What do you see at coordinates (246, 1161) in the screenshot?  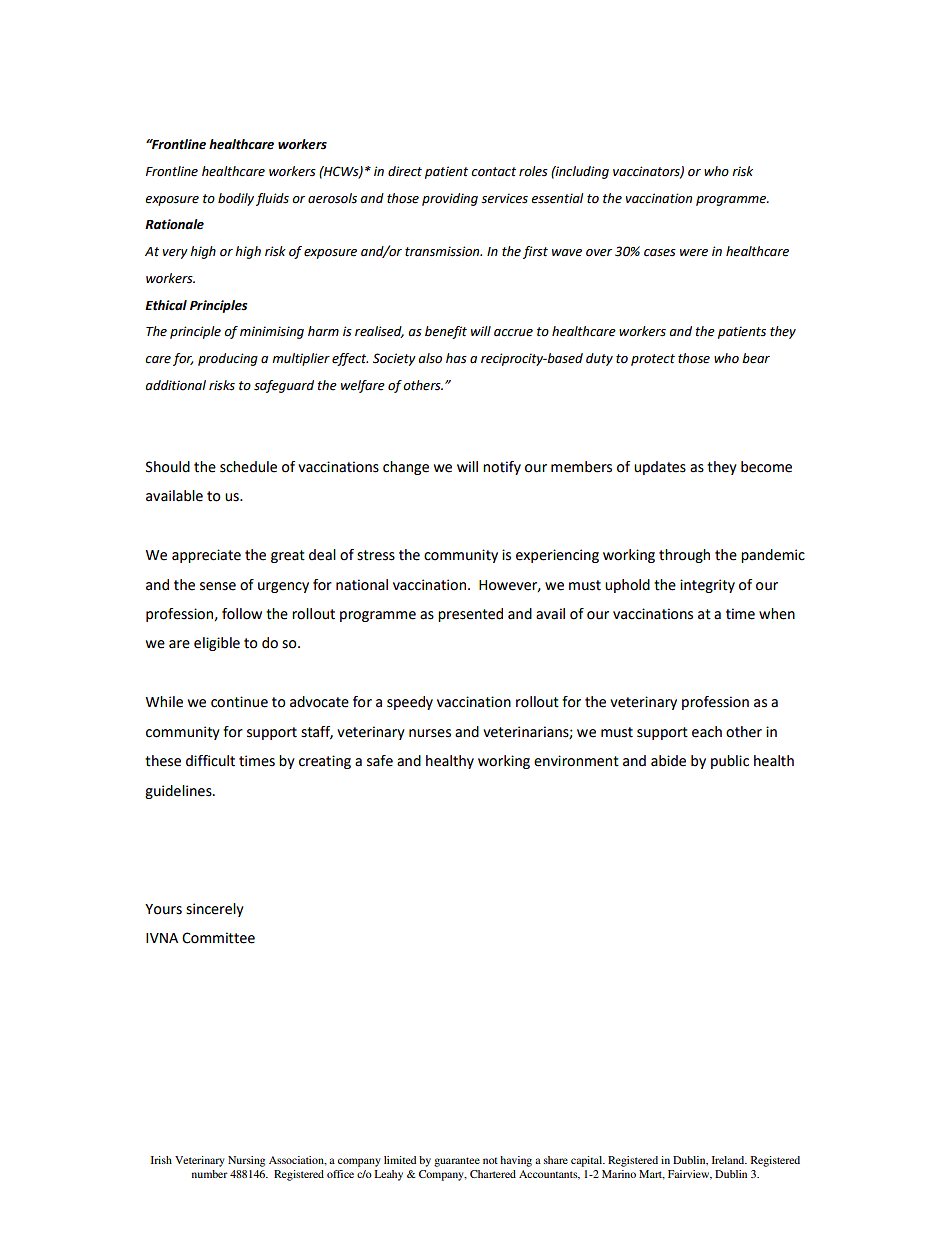 I see `Nursing` at bounding box center [246, 1161].
